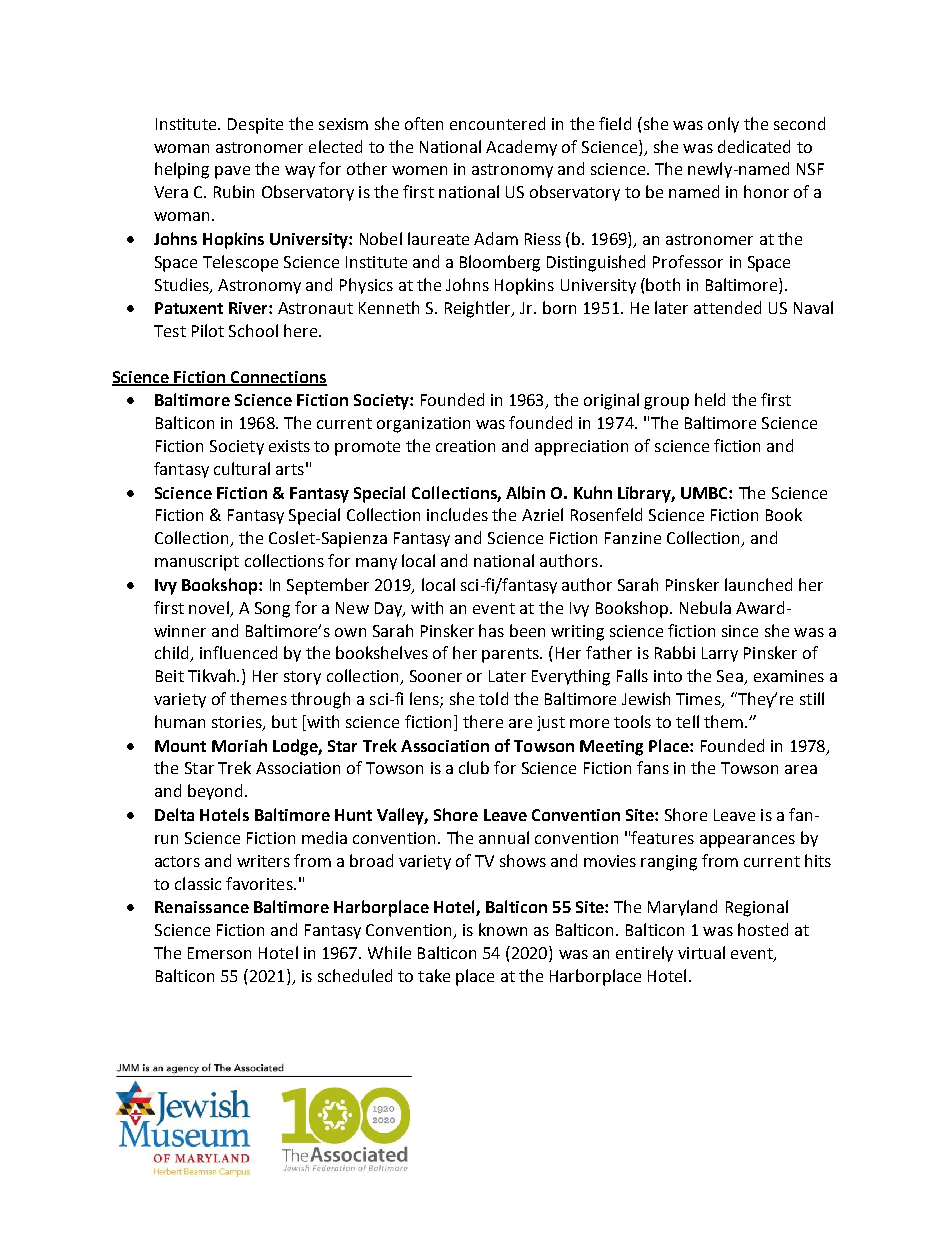  What do you see at coordinates (754, 146) in the image?
I see `dedicated` at bounding box center [754, 146].
